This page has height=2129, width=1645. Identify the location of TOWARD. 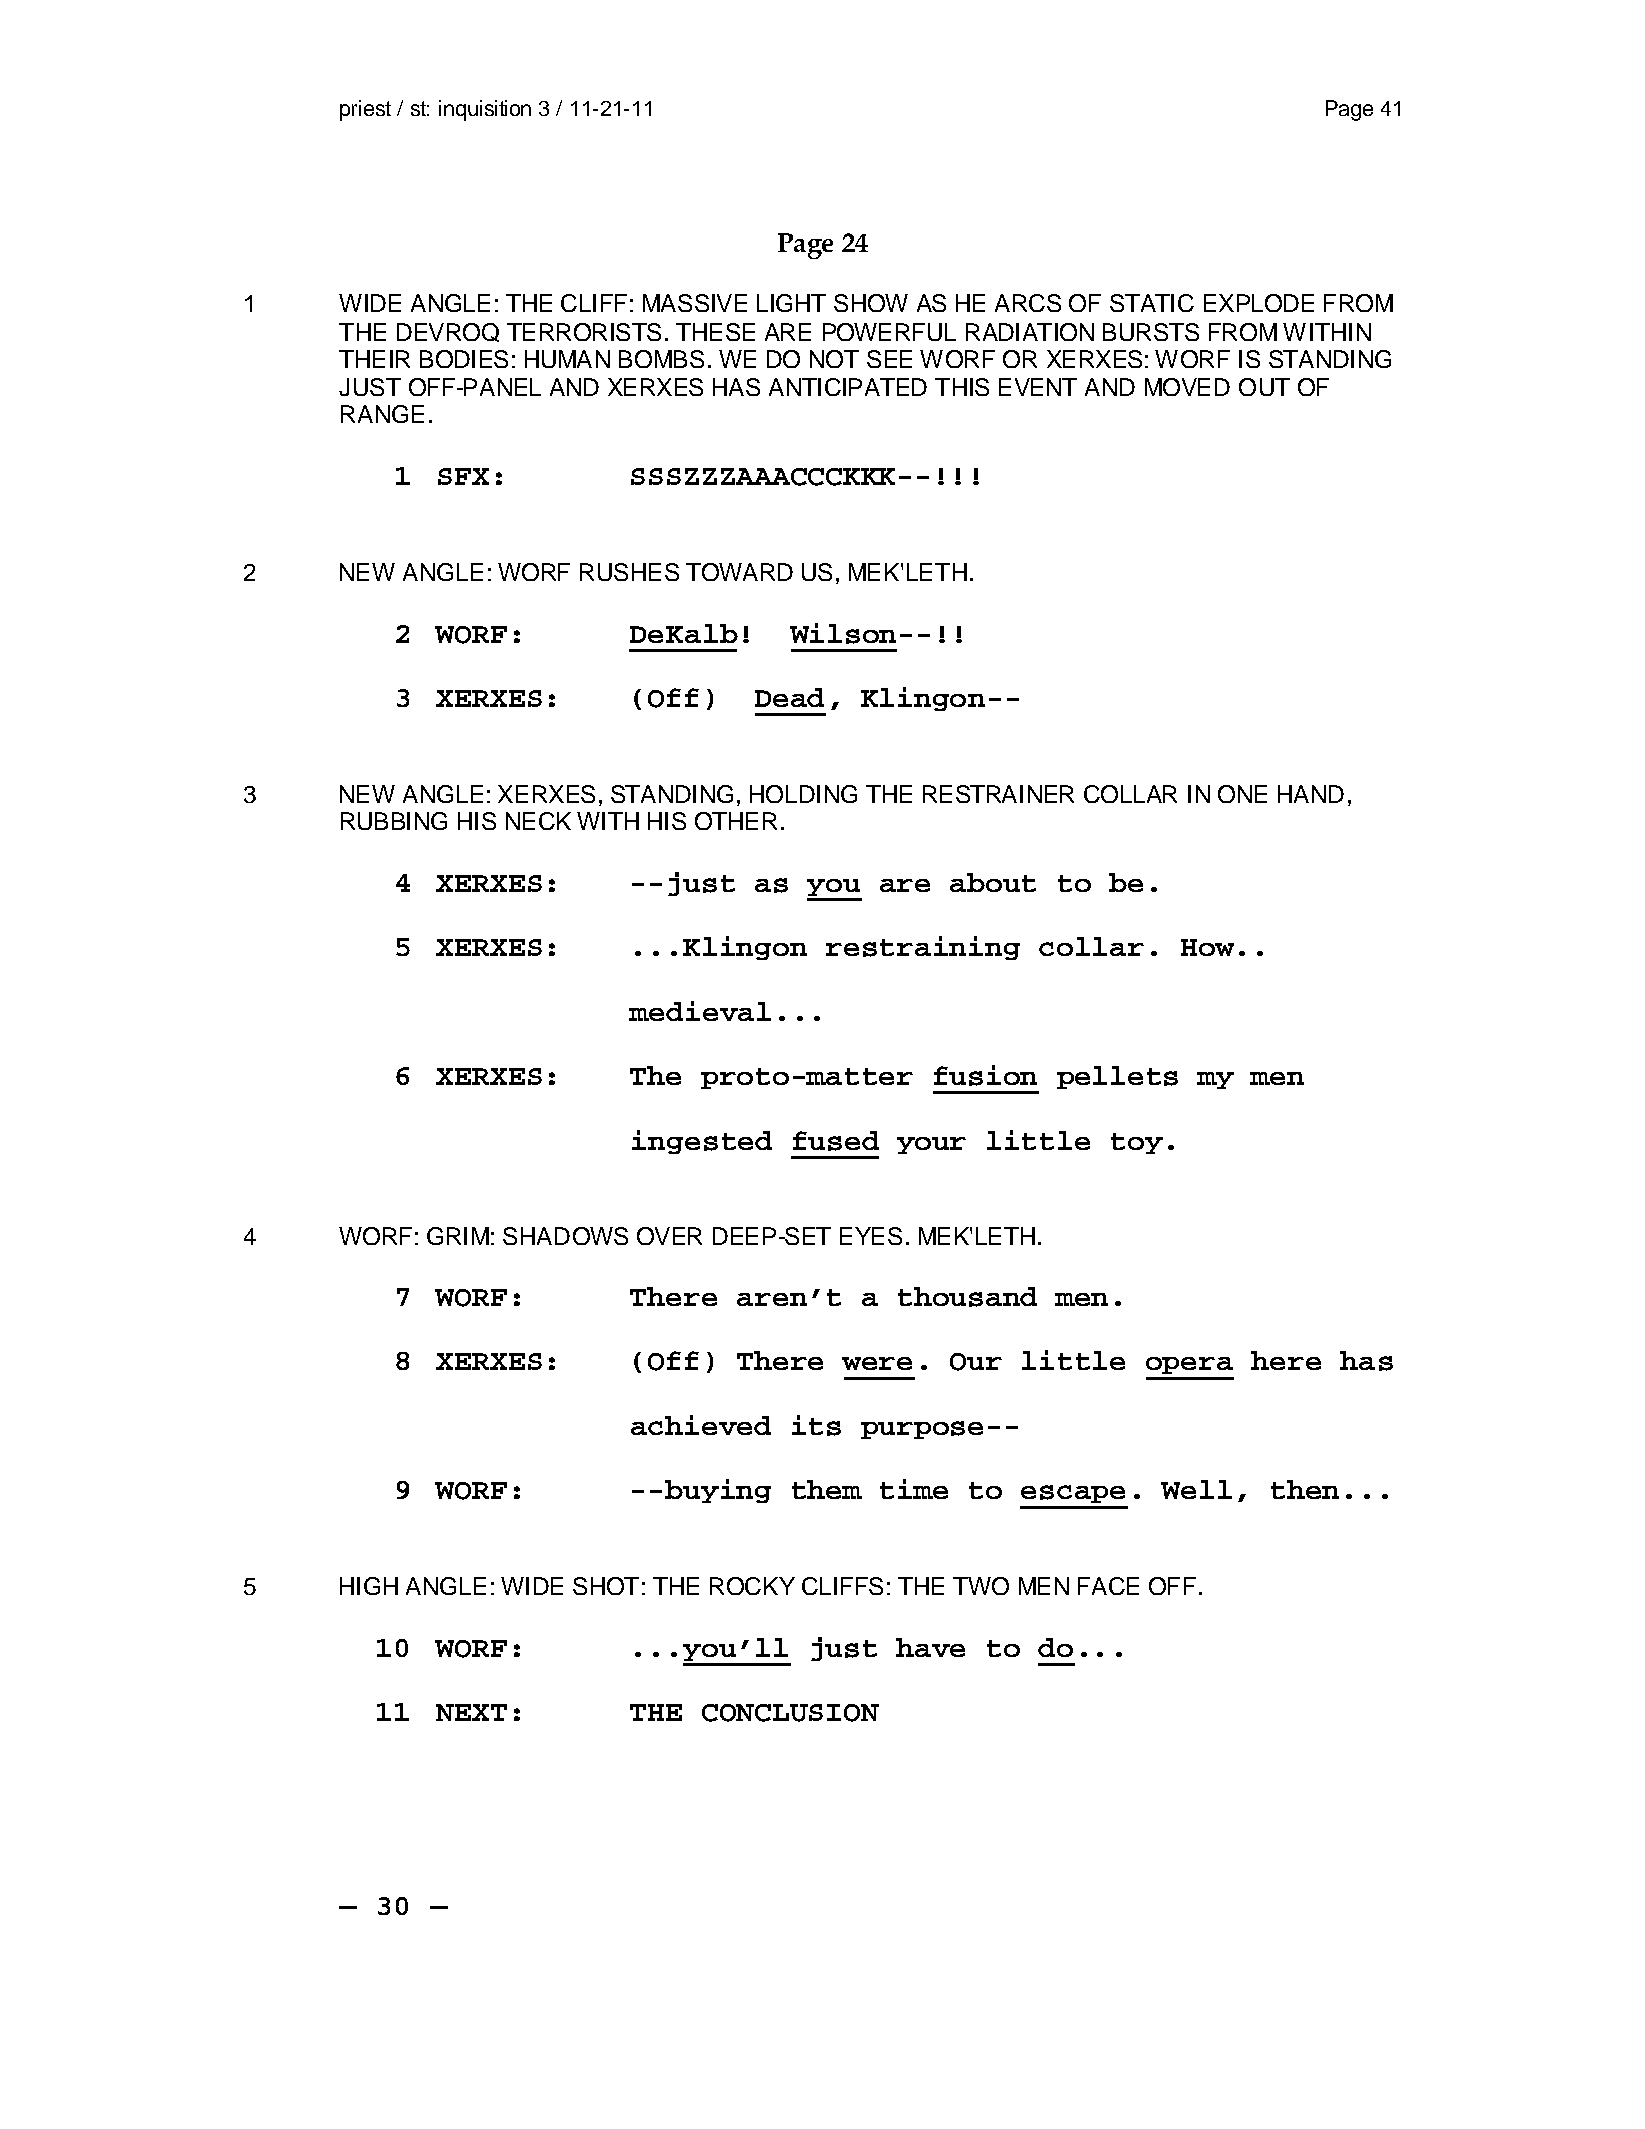
(739, 572).
